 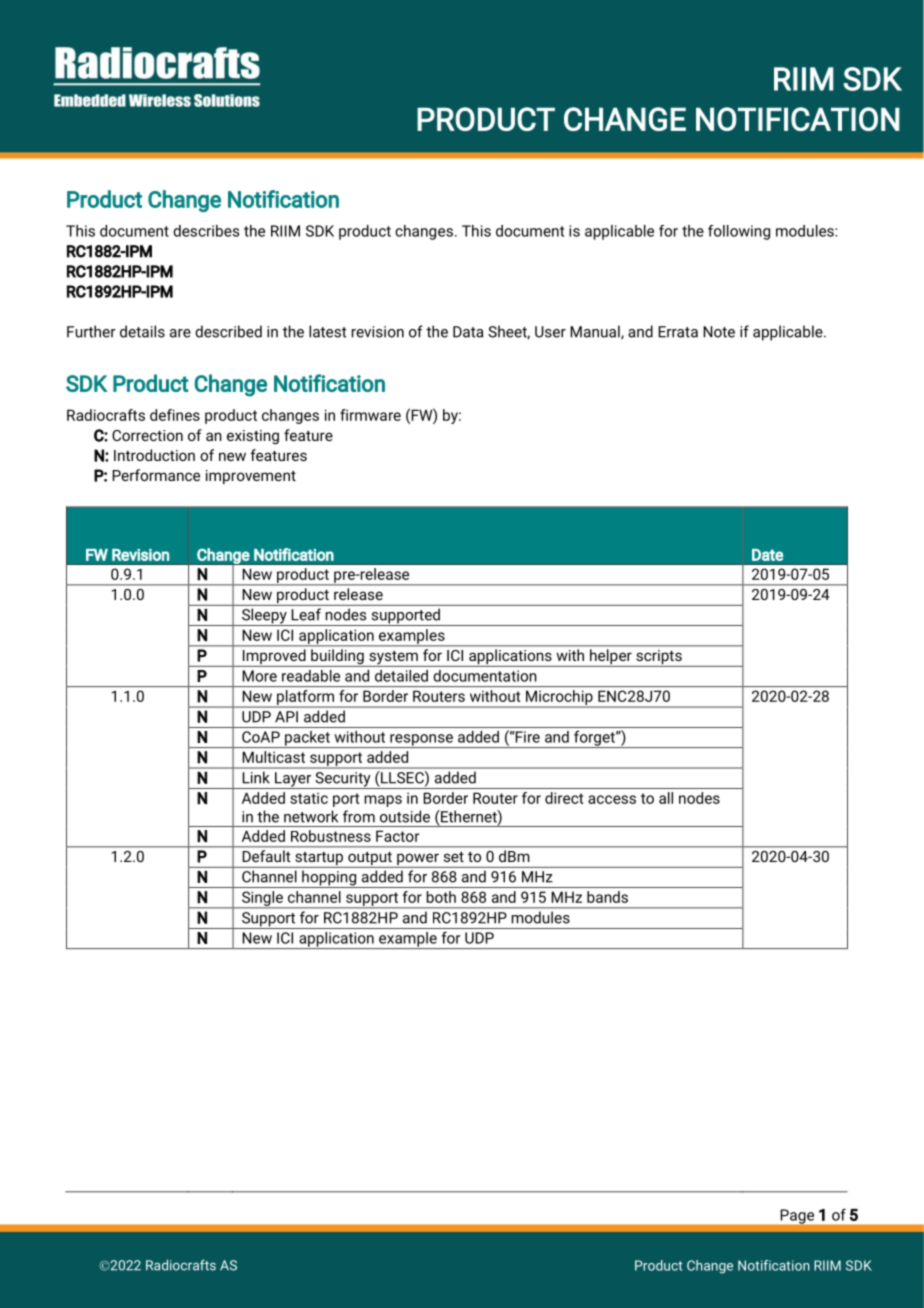 I want to click on Performance, so click(x=156, y=475).
